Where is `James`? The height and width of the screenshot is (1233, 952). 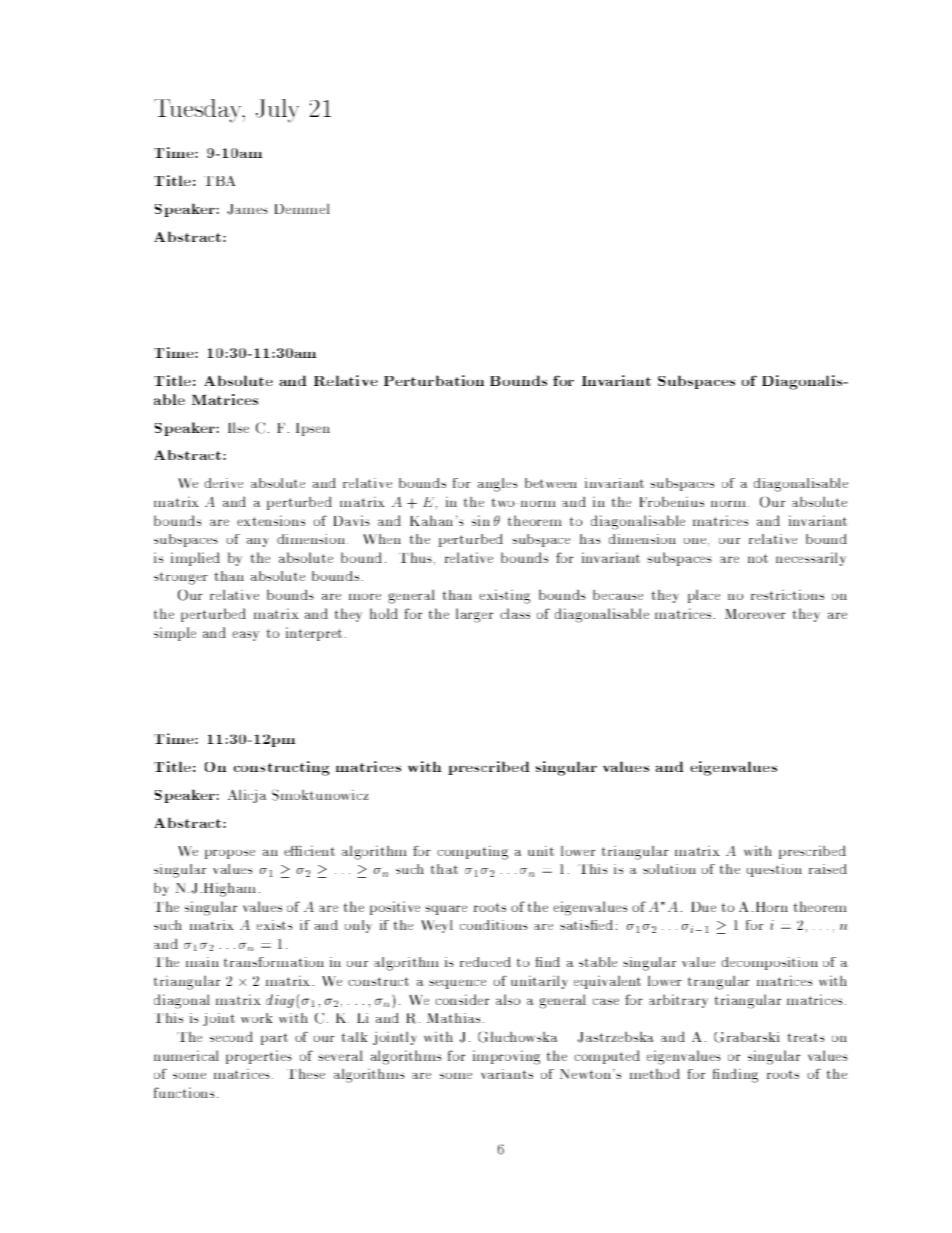
James is located at coordinates (247, 209).
